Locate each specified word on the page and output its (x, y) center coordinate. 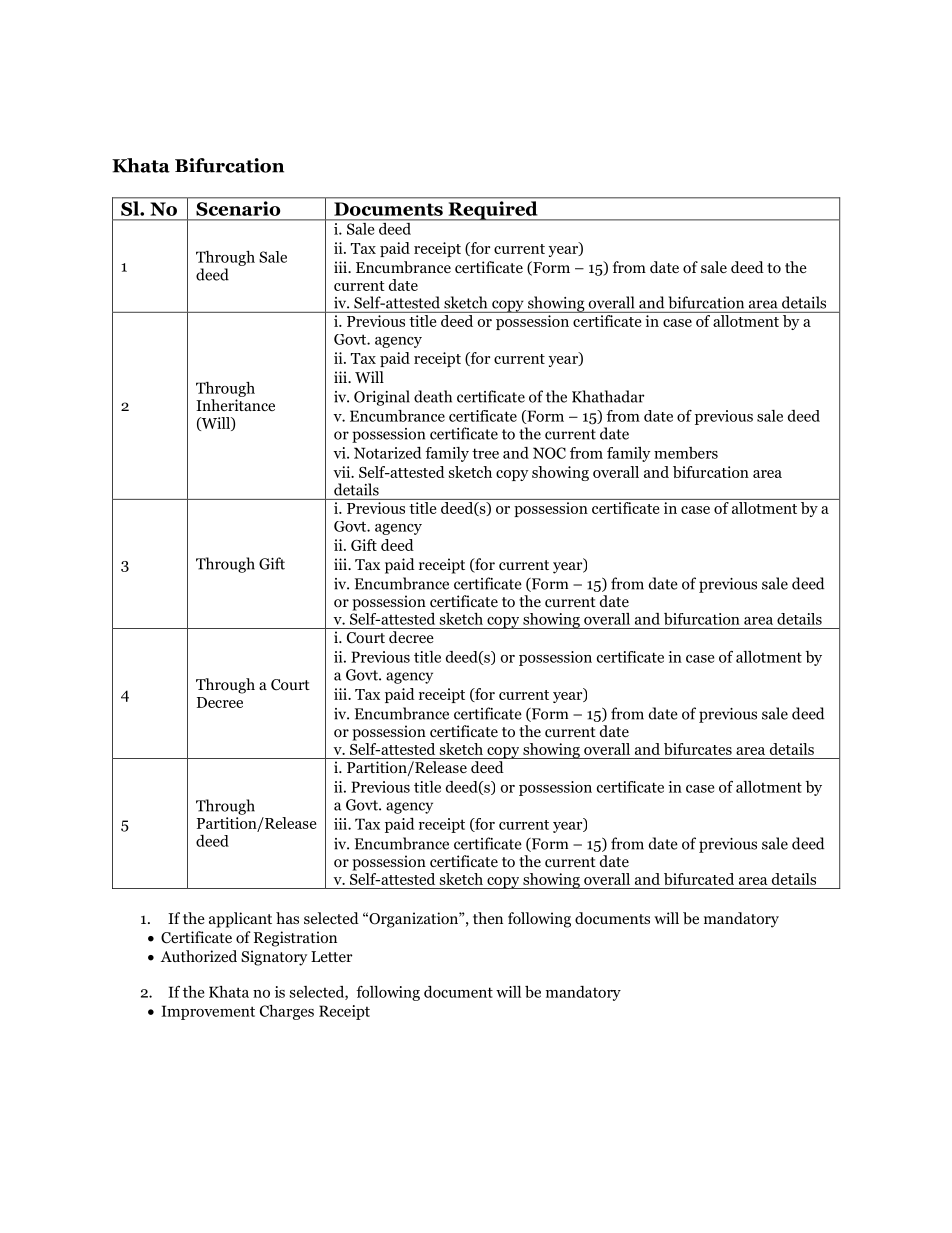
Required (493, 210)
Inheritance (235, 405)
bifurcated (699, 879)
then (488, 918)
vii (343, 472)
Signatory (274, 958)
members (686, 453)
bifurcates (698, 749)
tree (485, 453)
